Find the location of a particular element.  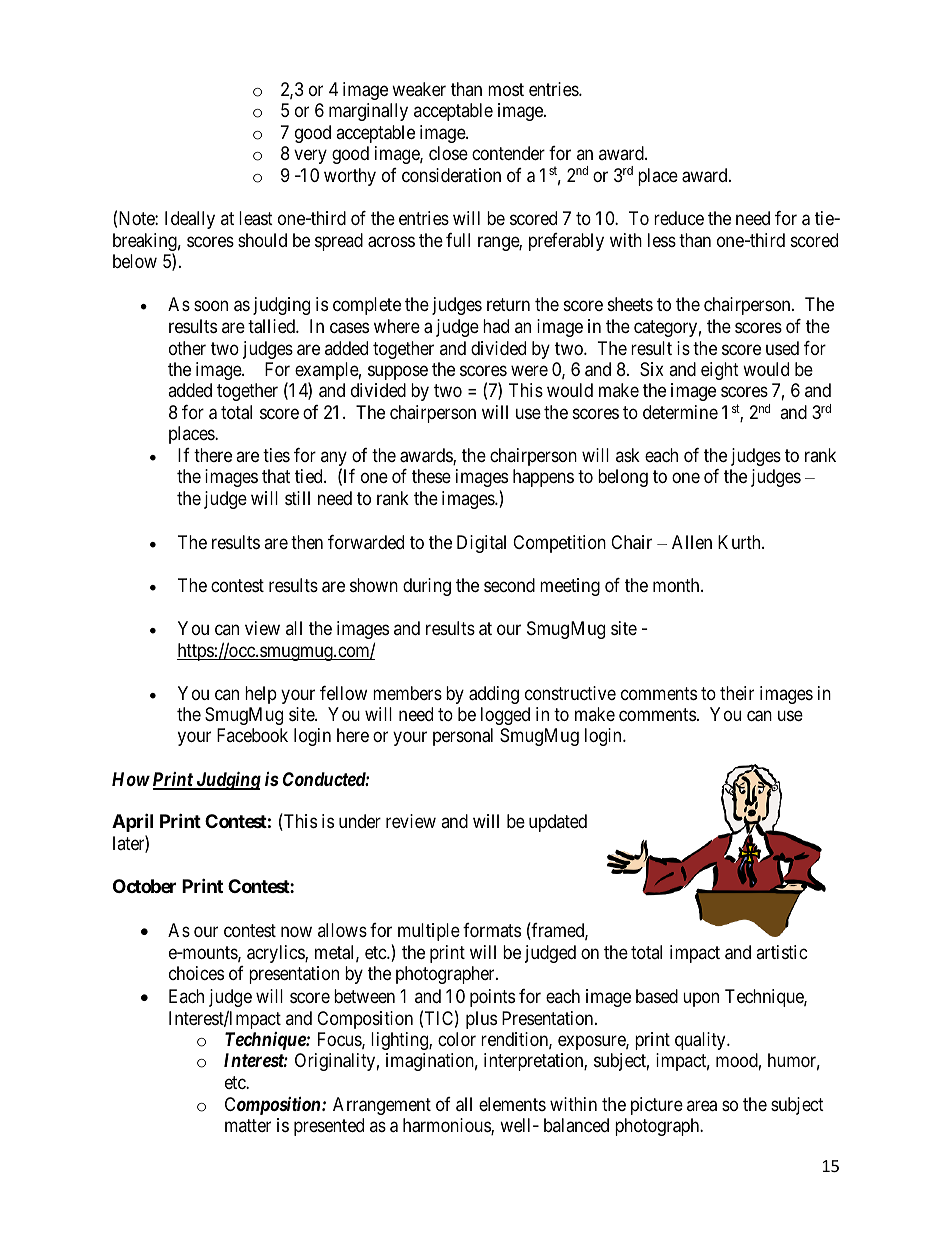

ties is located at coordinates (276, 455).
